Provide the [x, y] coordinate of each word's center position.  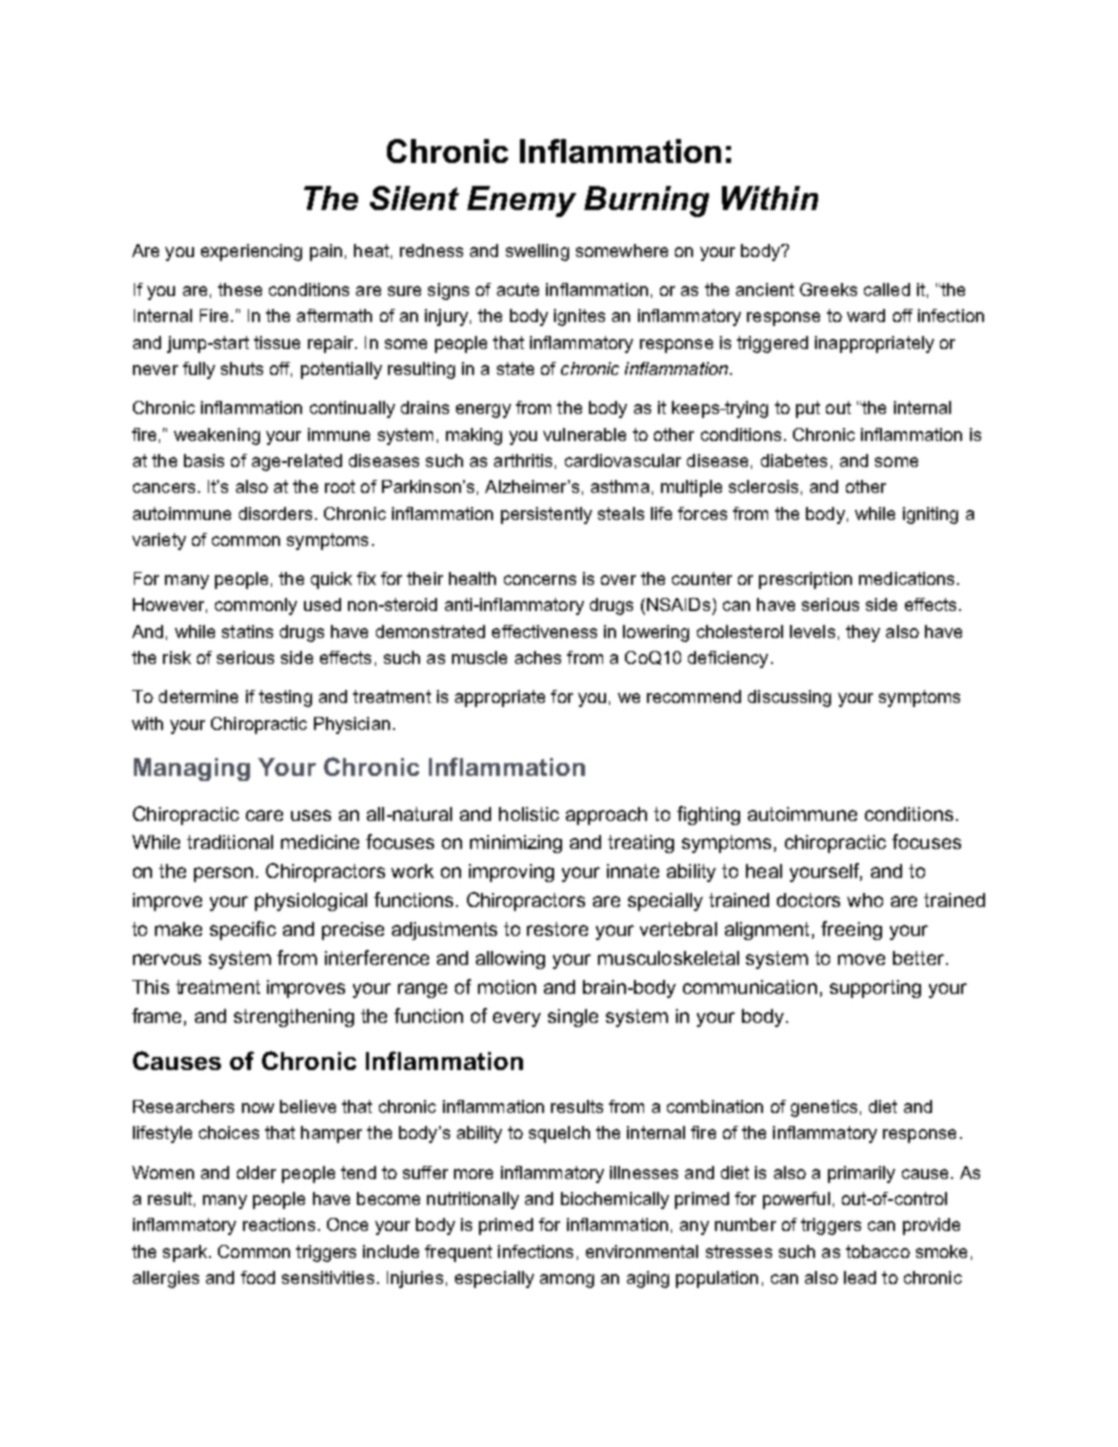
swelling [537, 252]
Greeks [828, 289]
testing [285, 698]
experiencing [251, 252]
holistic [529, 814]
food [258, 1277]
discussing [789, 698]
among [567, 1281]
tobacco [878, 1251]
